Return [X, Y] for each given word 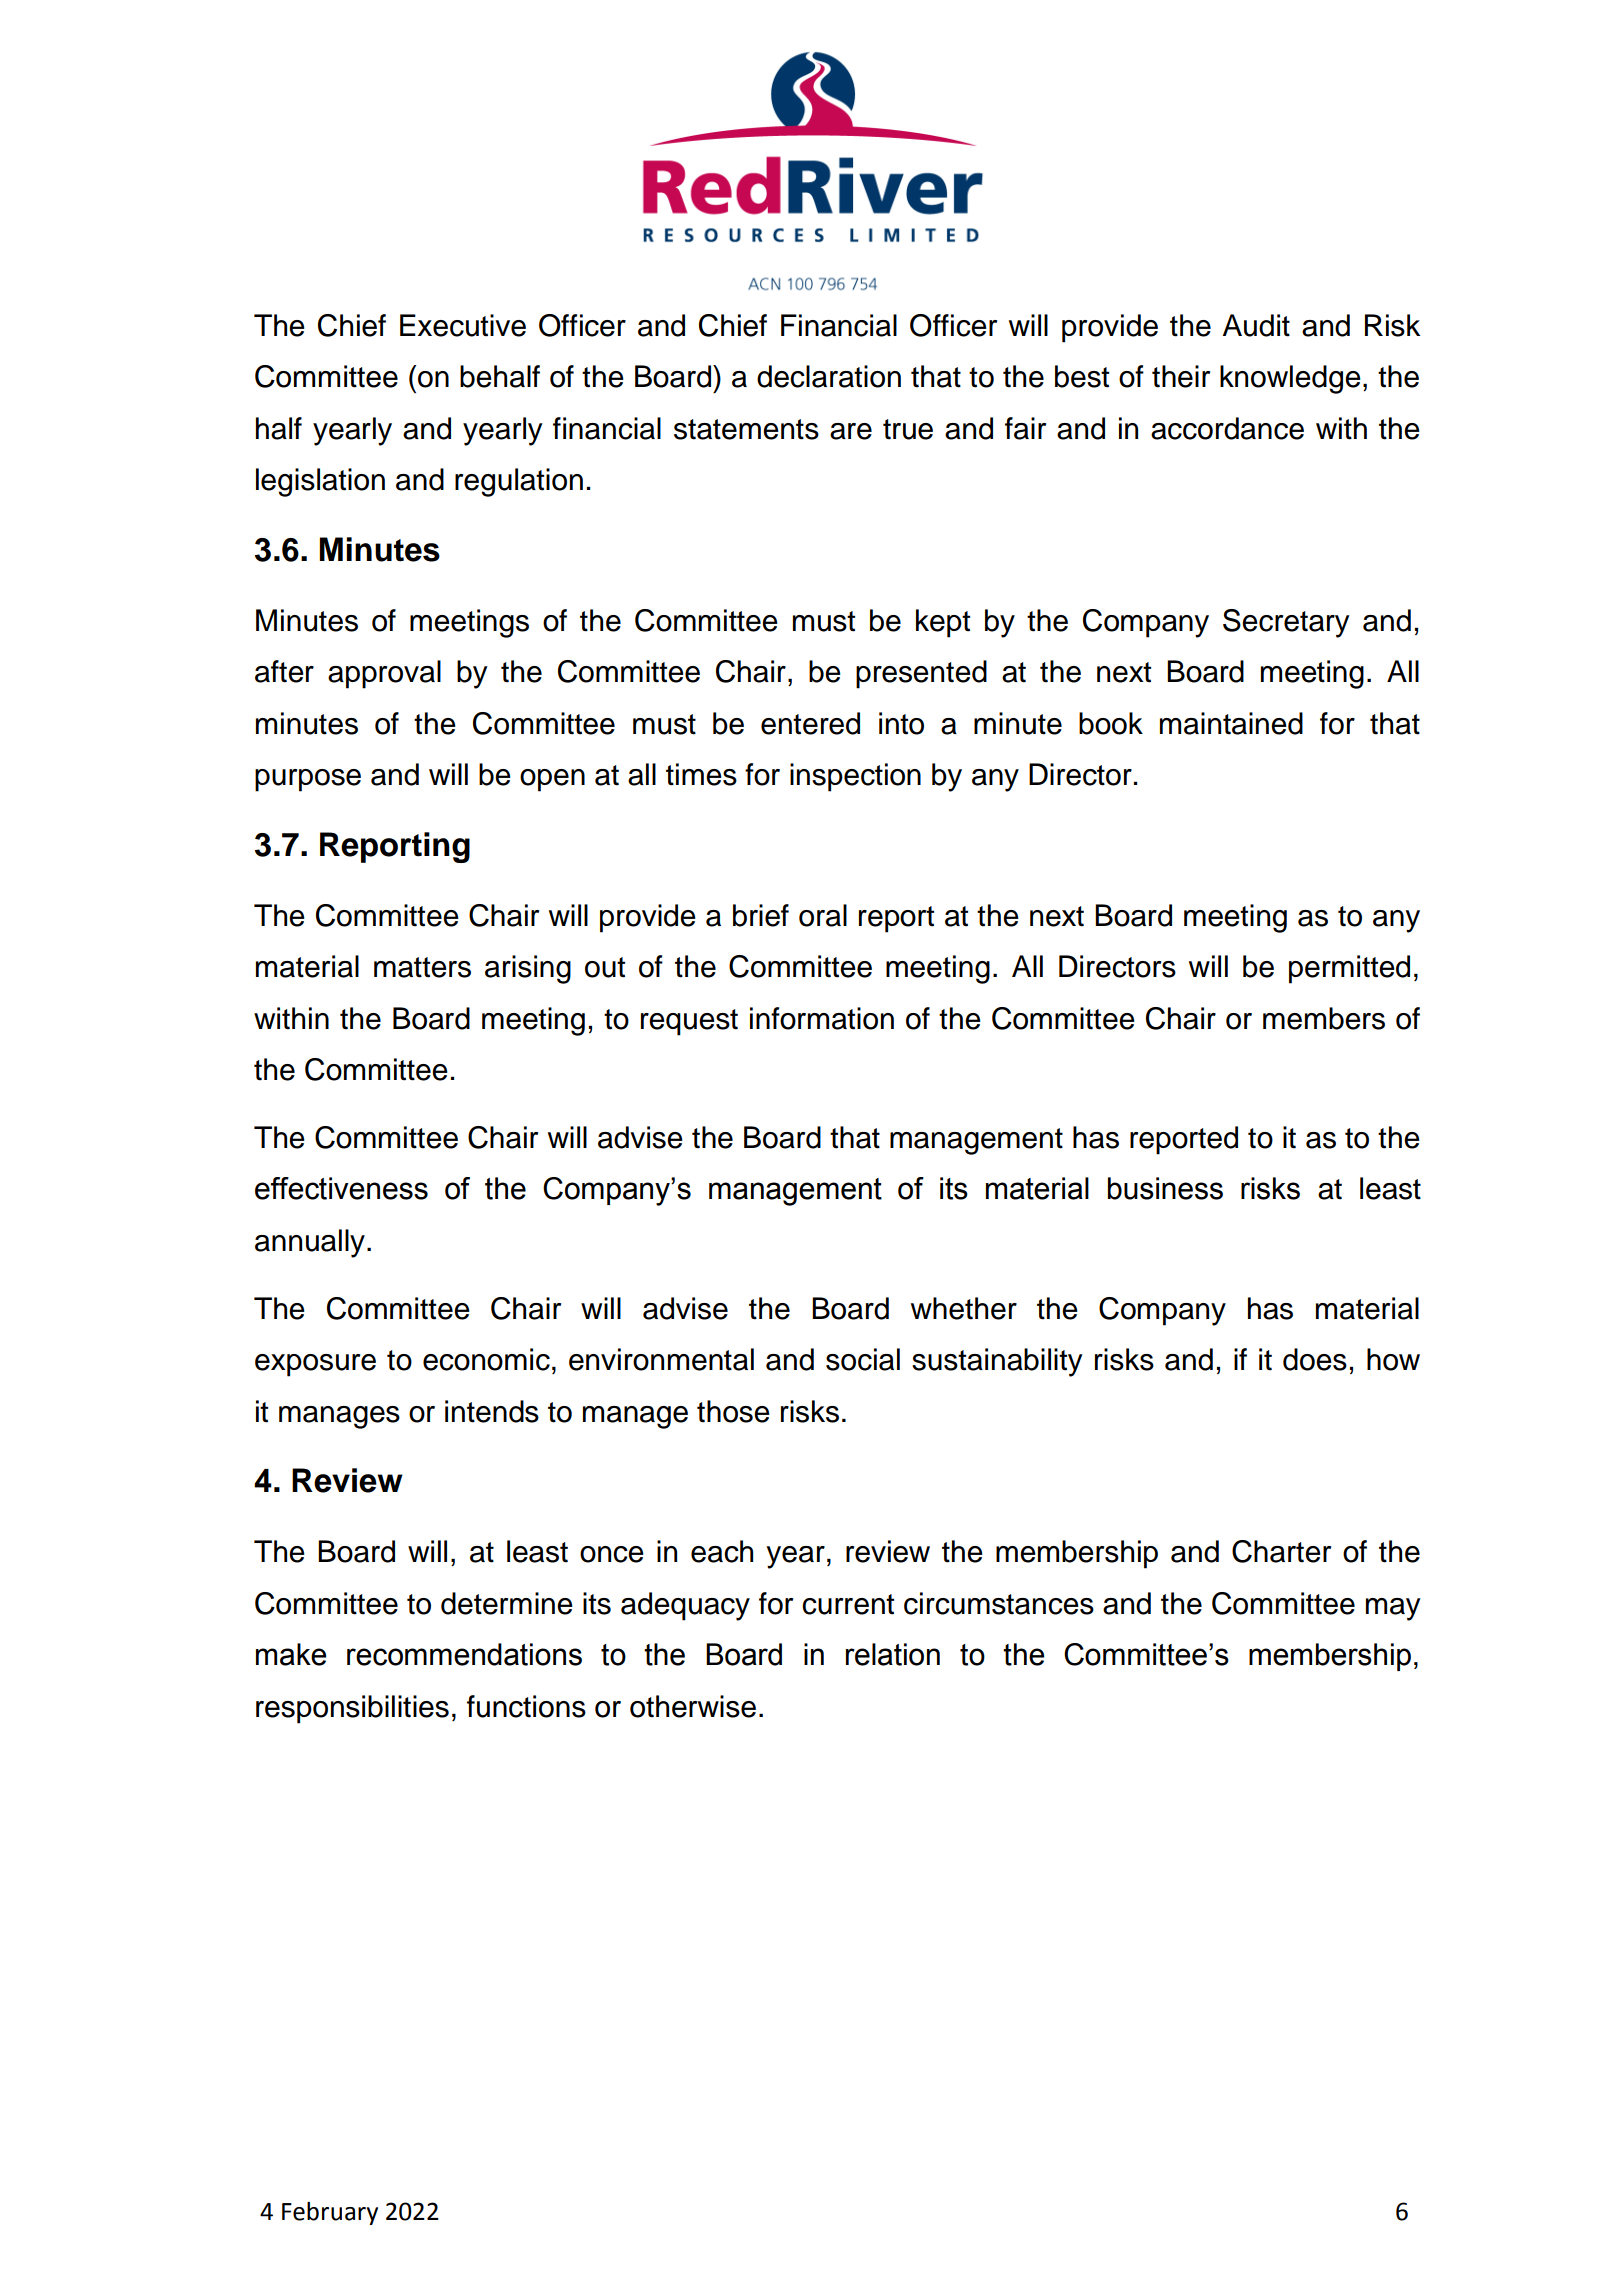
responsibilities [352, 1709]
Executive [463, 325]
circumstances [999, 1603]
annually [310, 1243]
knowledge [1290, 379]
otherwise [693, 1706]
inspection [855, 777]
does [1315, 1359]
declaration [829, 376]
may [1393, 1609]
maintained [1231, 723]
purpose [308, 780]
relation [893, 1654]
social [863, 1359]
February [330, 2213]
